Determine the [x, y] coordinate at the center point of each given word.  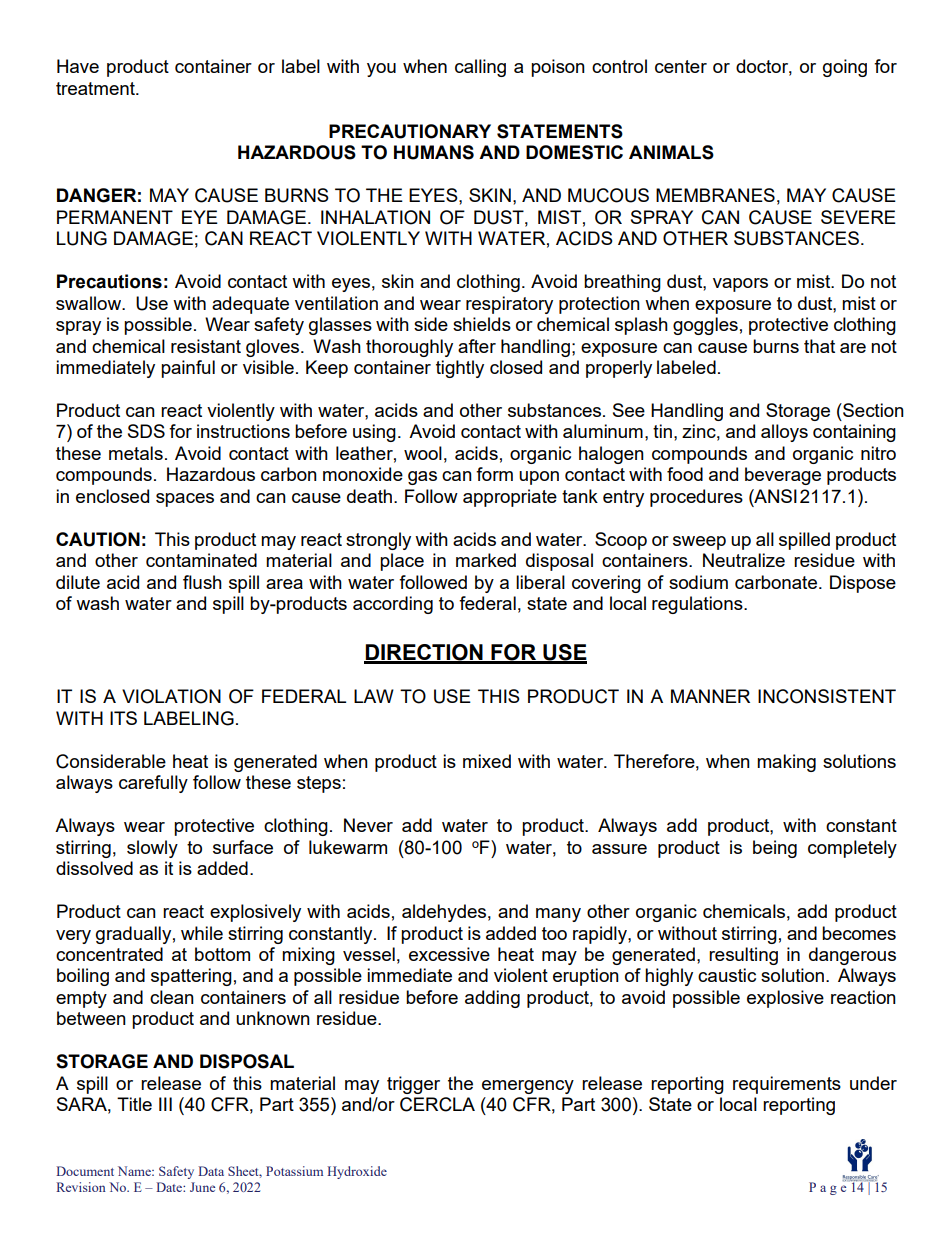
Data [211, 1171]
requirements [787, 1085]
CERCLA [437, 1104]
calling [480, 68]
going [845, 68]
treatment [96, 88]
